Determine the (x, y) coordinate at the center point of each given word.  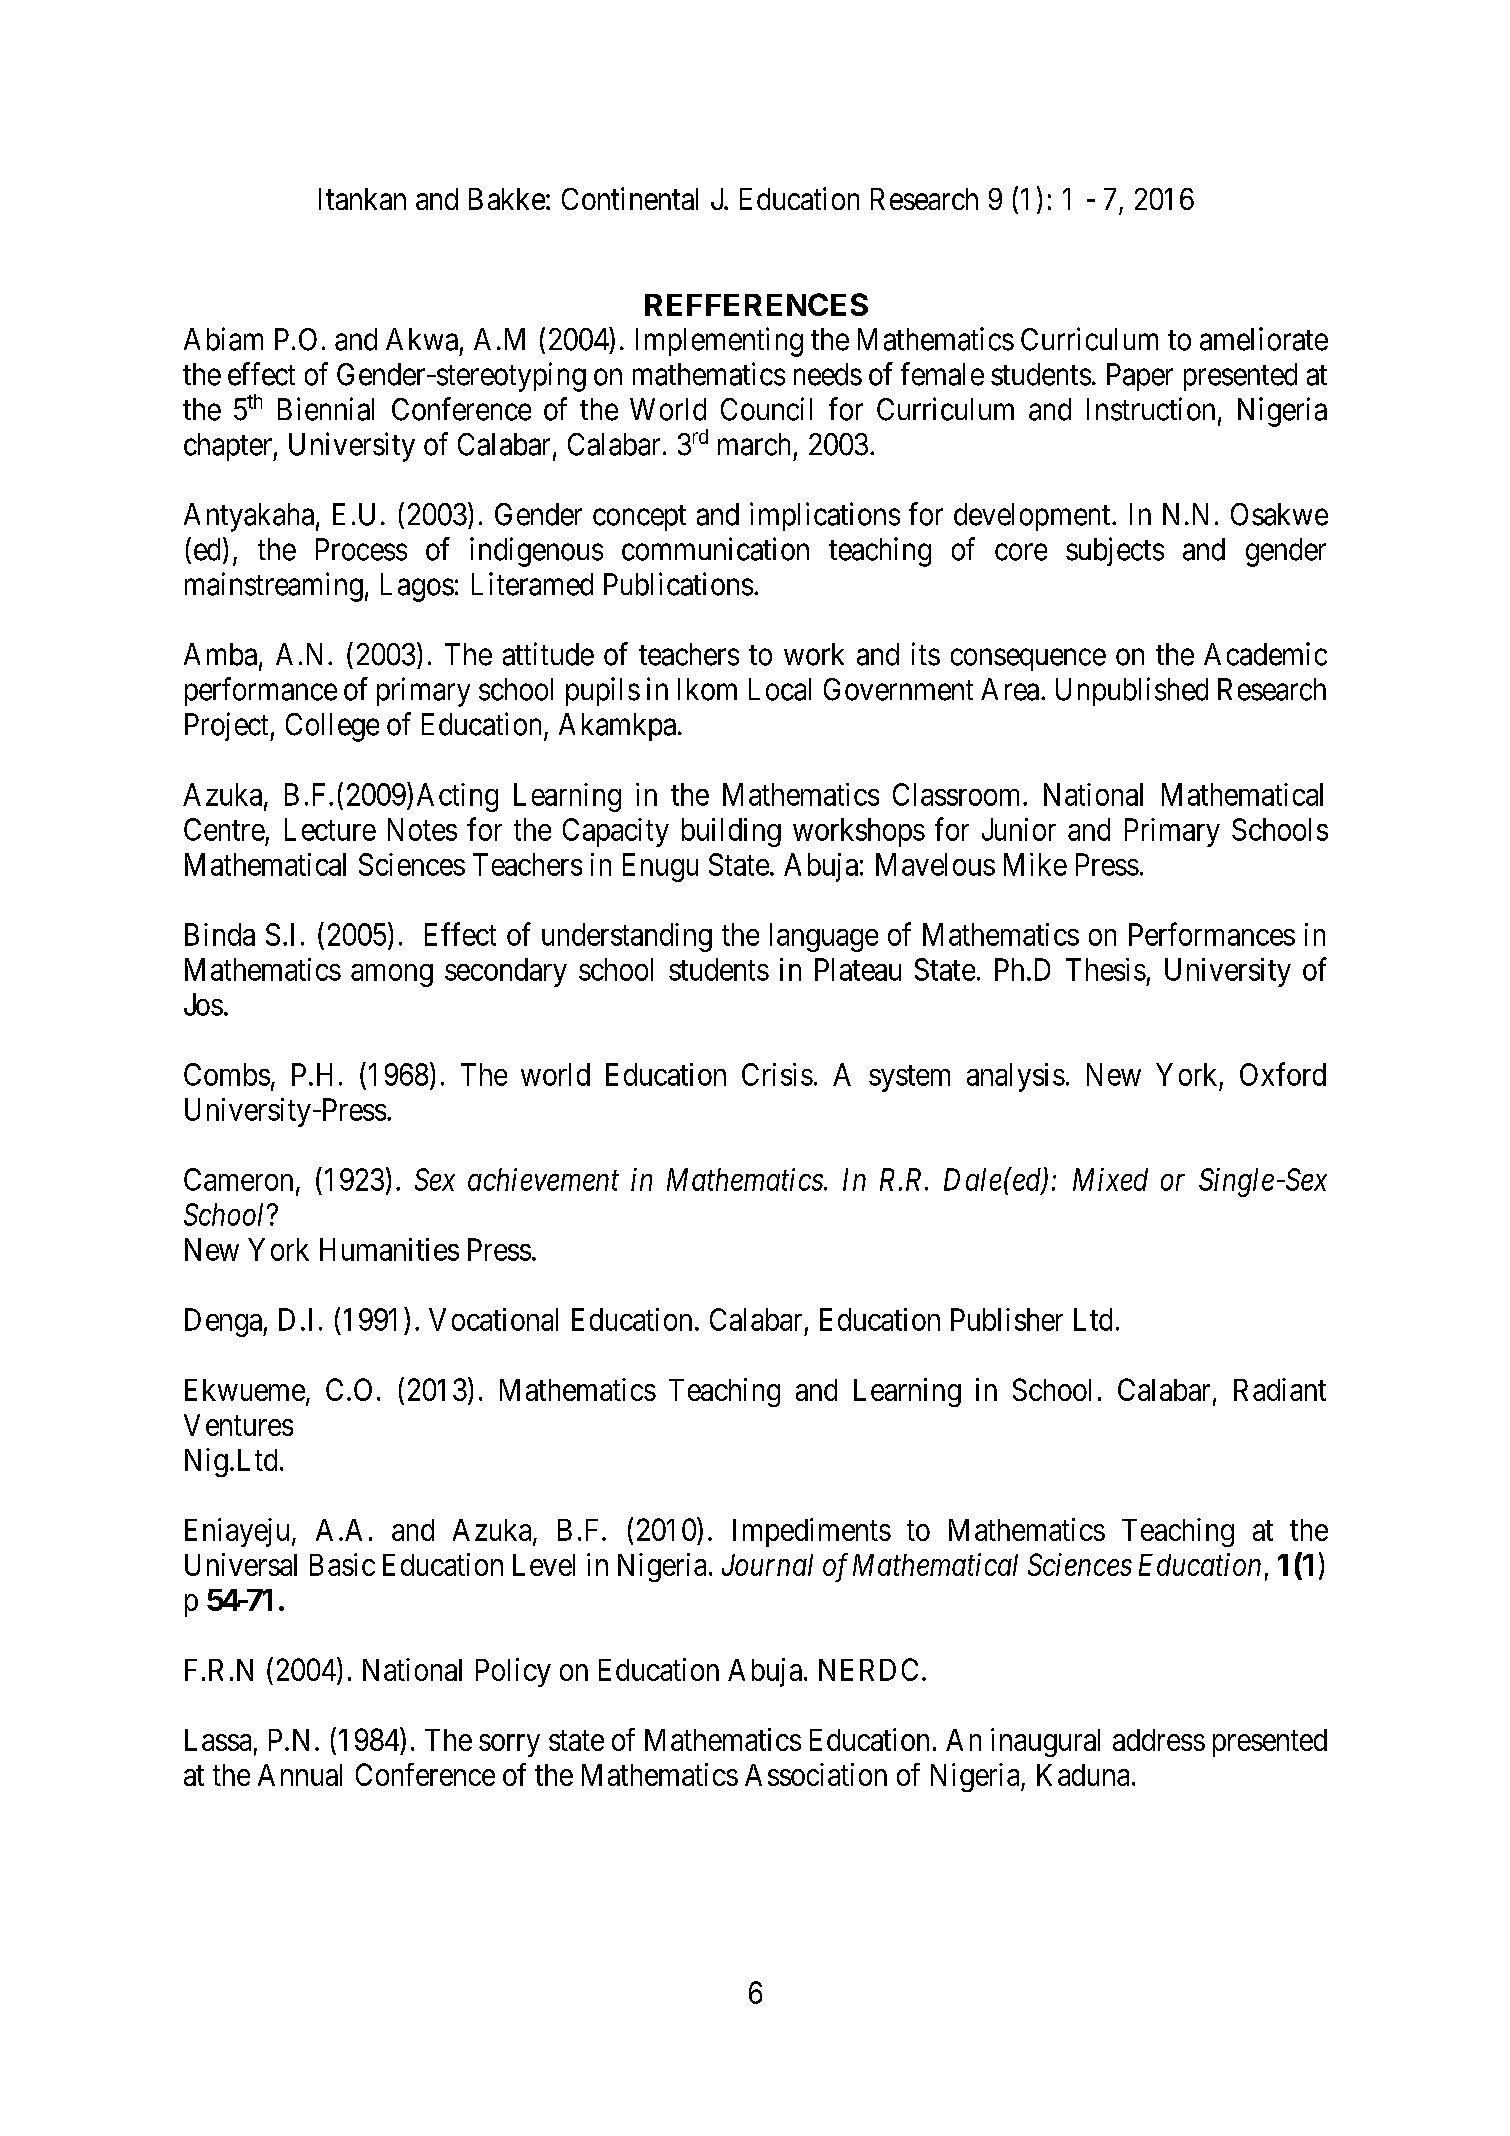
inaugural (1045, 1742)
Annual (300, 1775)
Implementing (719, 342)
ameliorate (1264, 339)
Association (816, 1774)
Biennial (326, 409)
